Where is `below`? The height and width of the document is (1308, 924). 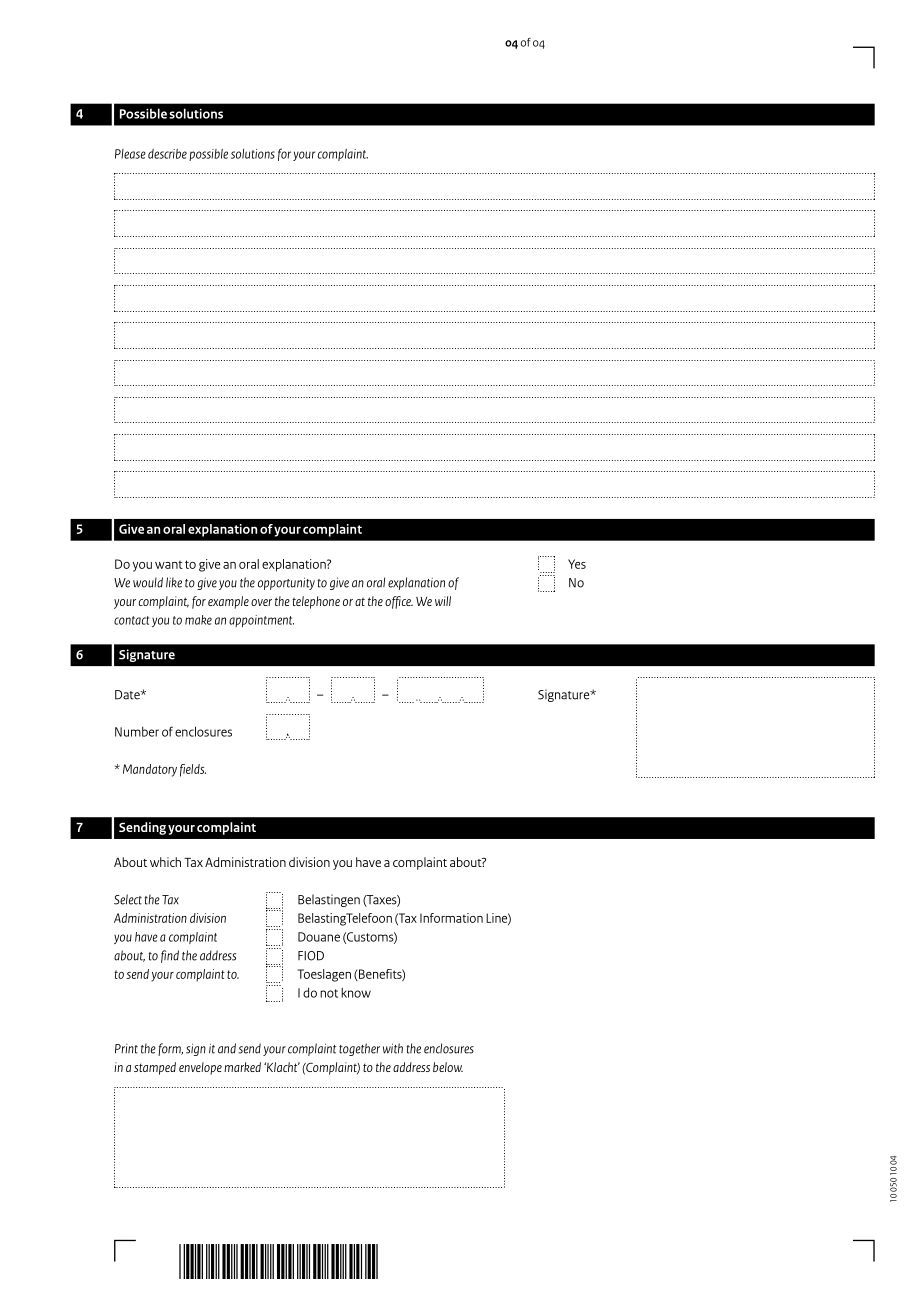
below is located at coordinates (448, 1067).
